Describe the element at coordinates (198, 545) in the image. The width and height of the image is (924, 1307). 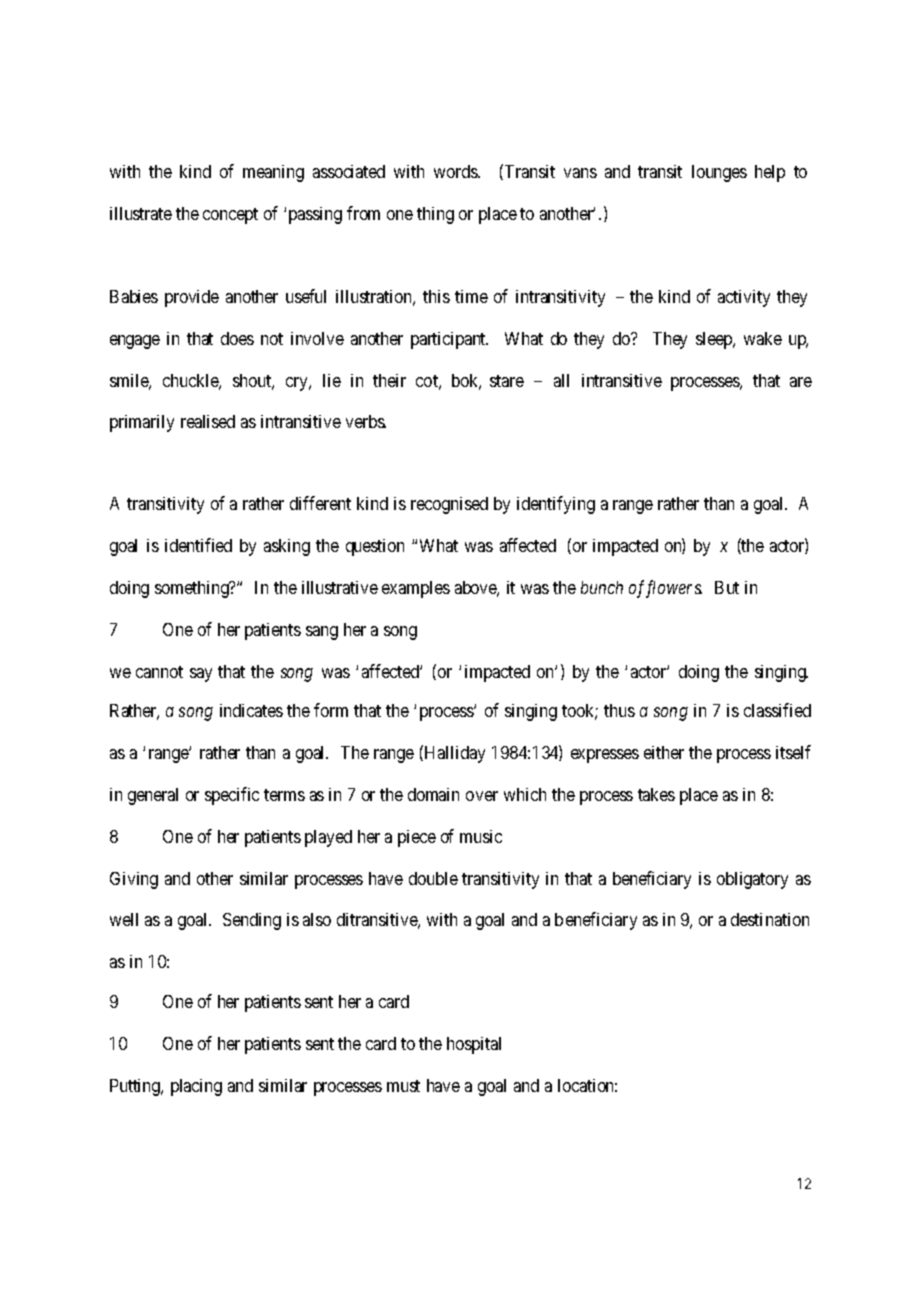
I see `identified` at that location.
